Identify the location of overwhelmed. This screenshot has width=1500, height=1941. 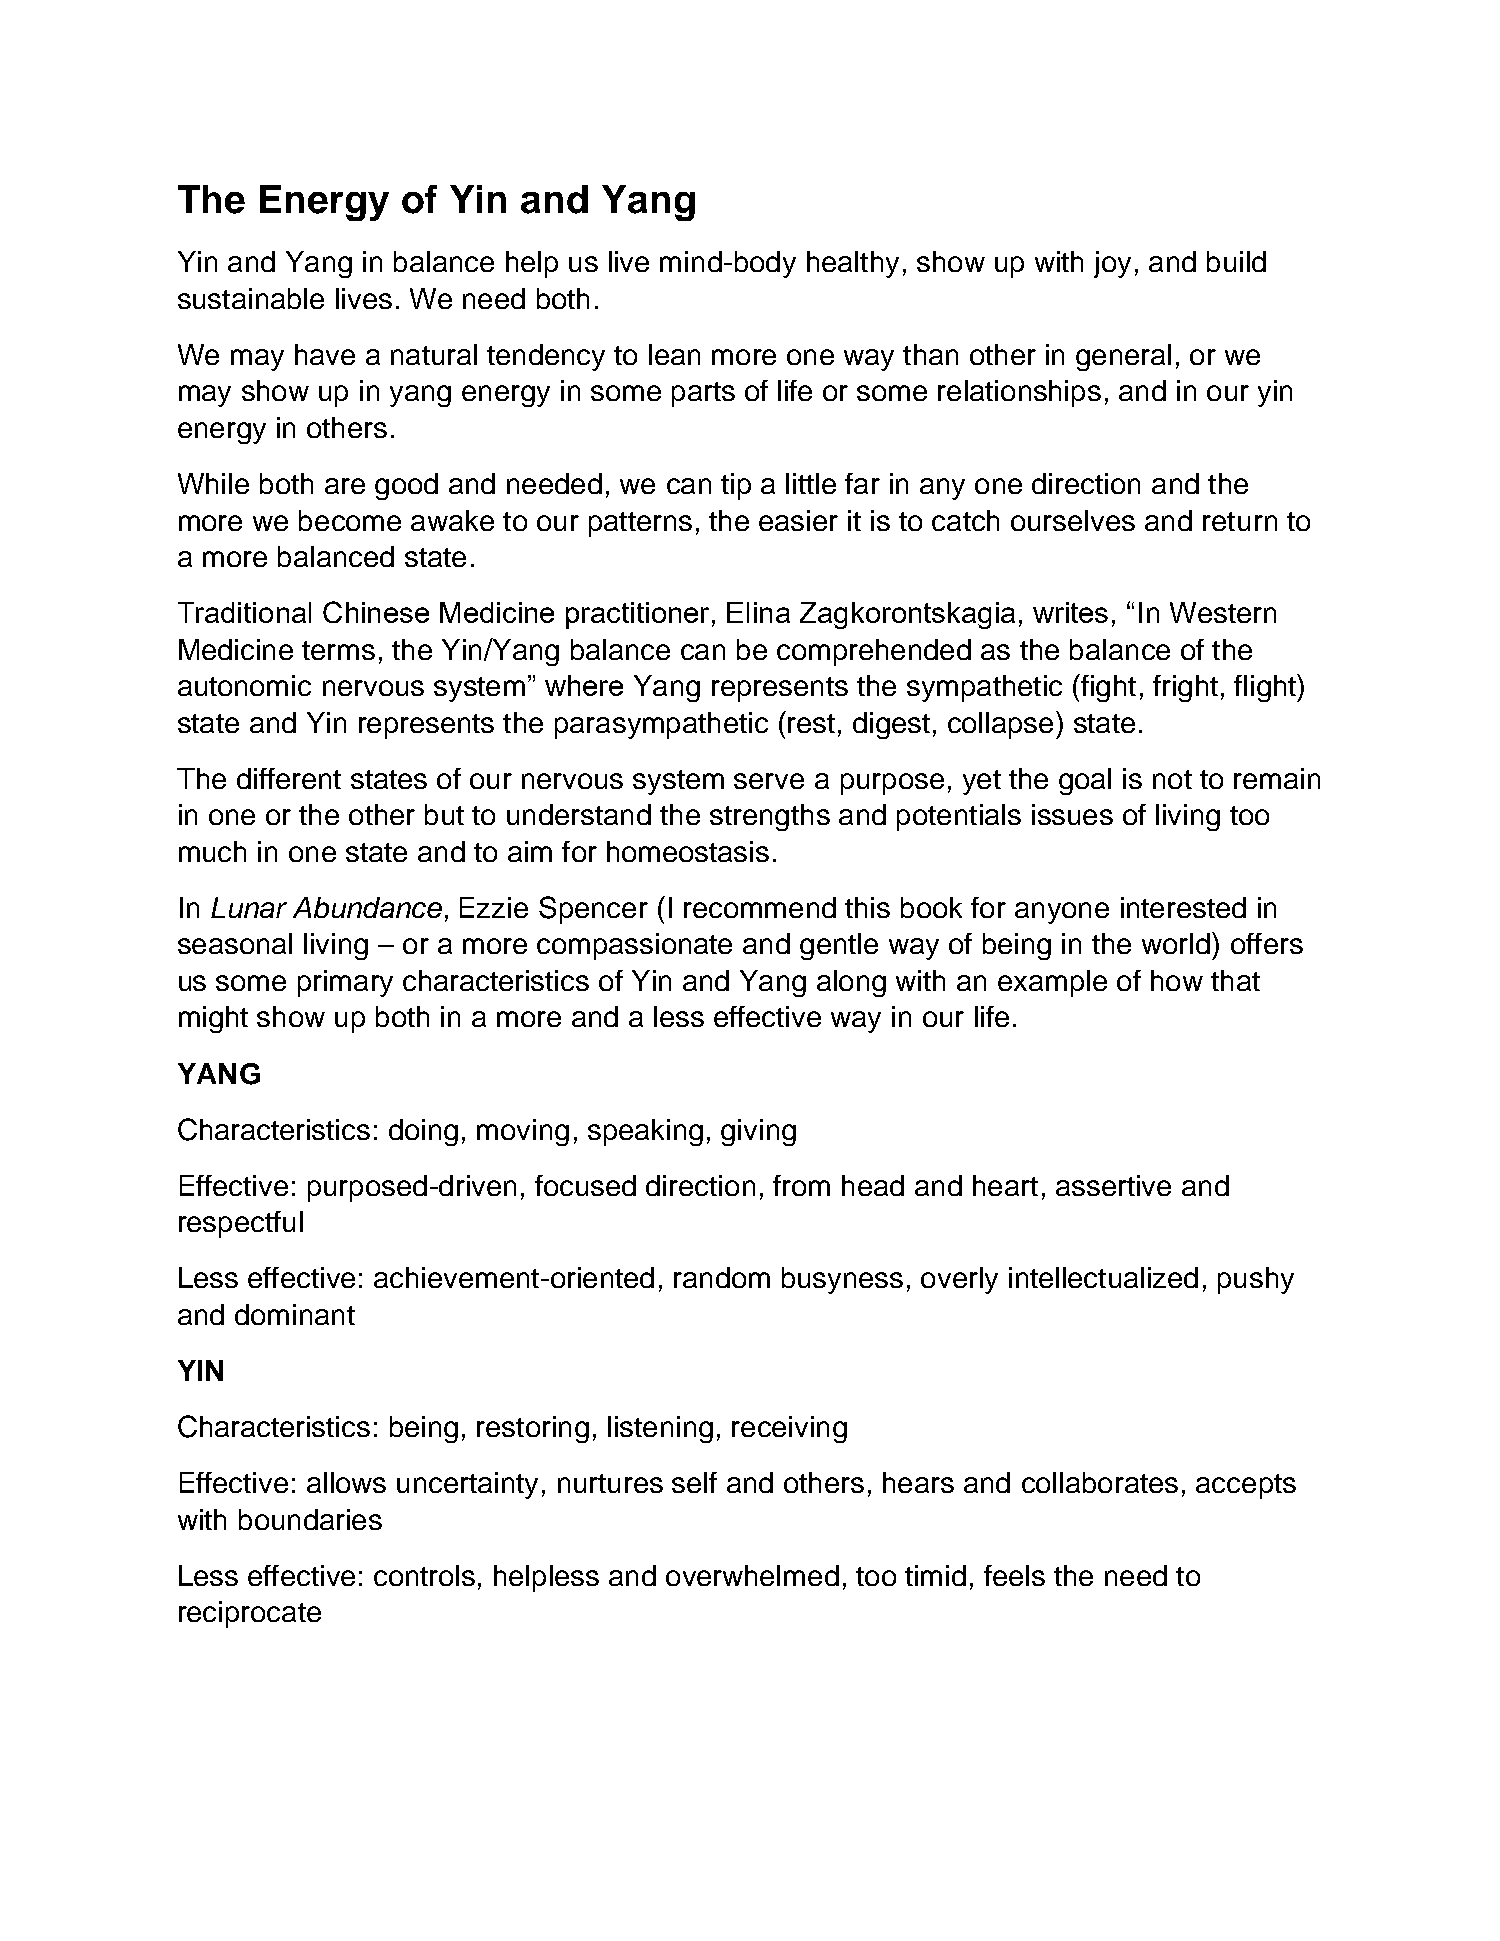
(752, 1575).
